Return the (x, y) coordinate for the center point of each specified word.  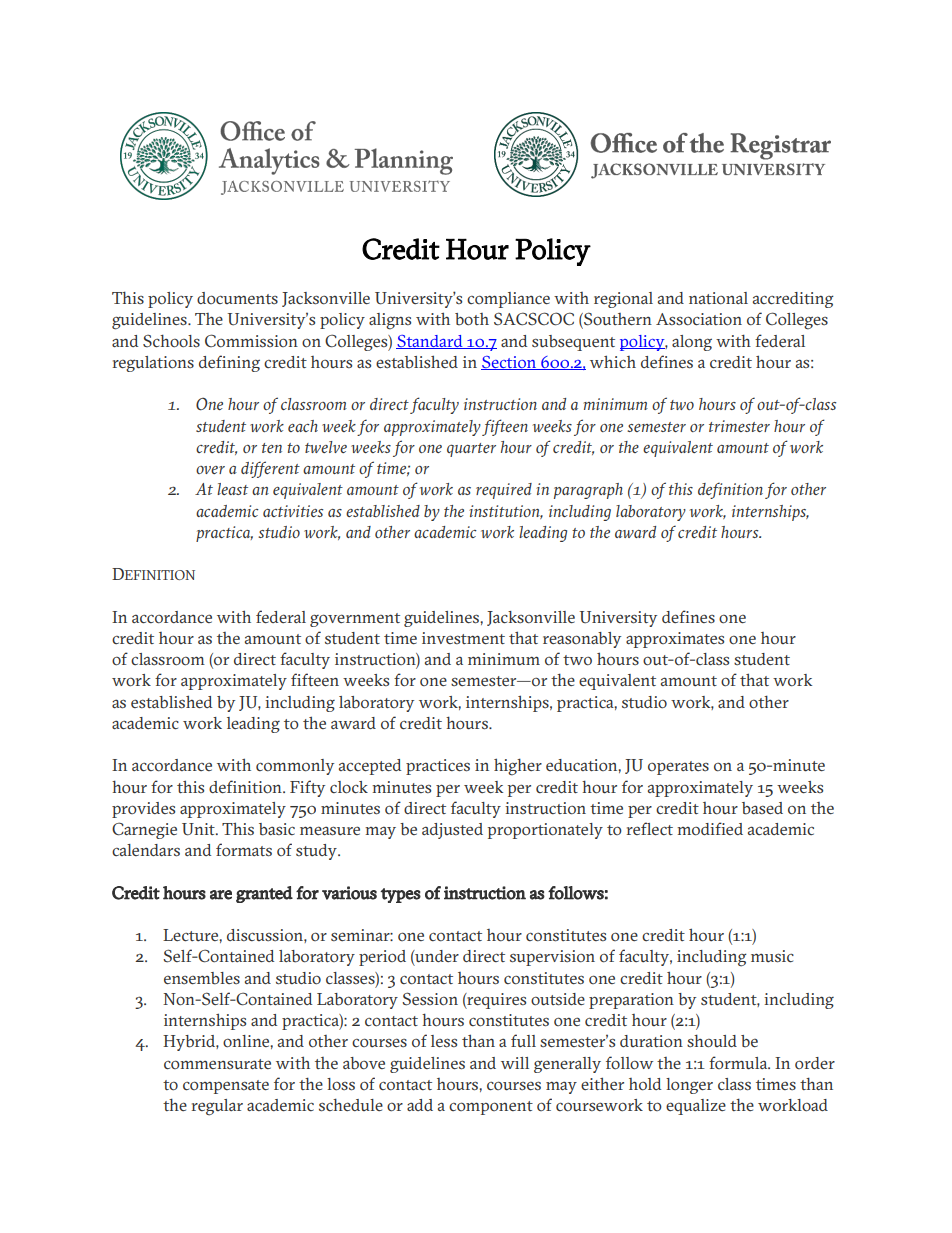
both (472, 319)
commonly (295, 767)
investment (463, 638)
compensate (226, 1087)
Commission (251, 341)
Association (699, 319)
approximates (675, 640)
